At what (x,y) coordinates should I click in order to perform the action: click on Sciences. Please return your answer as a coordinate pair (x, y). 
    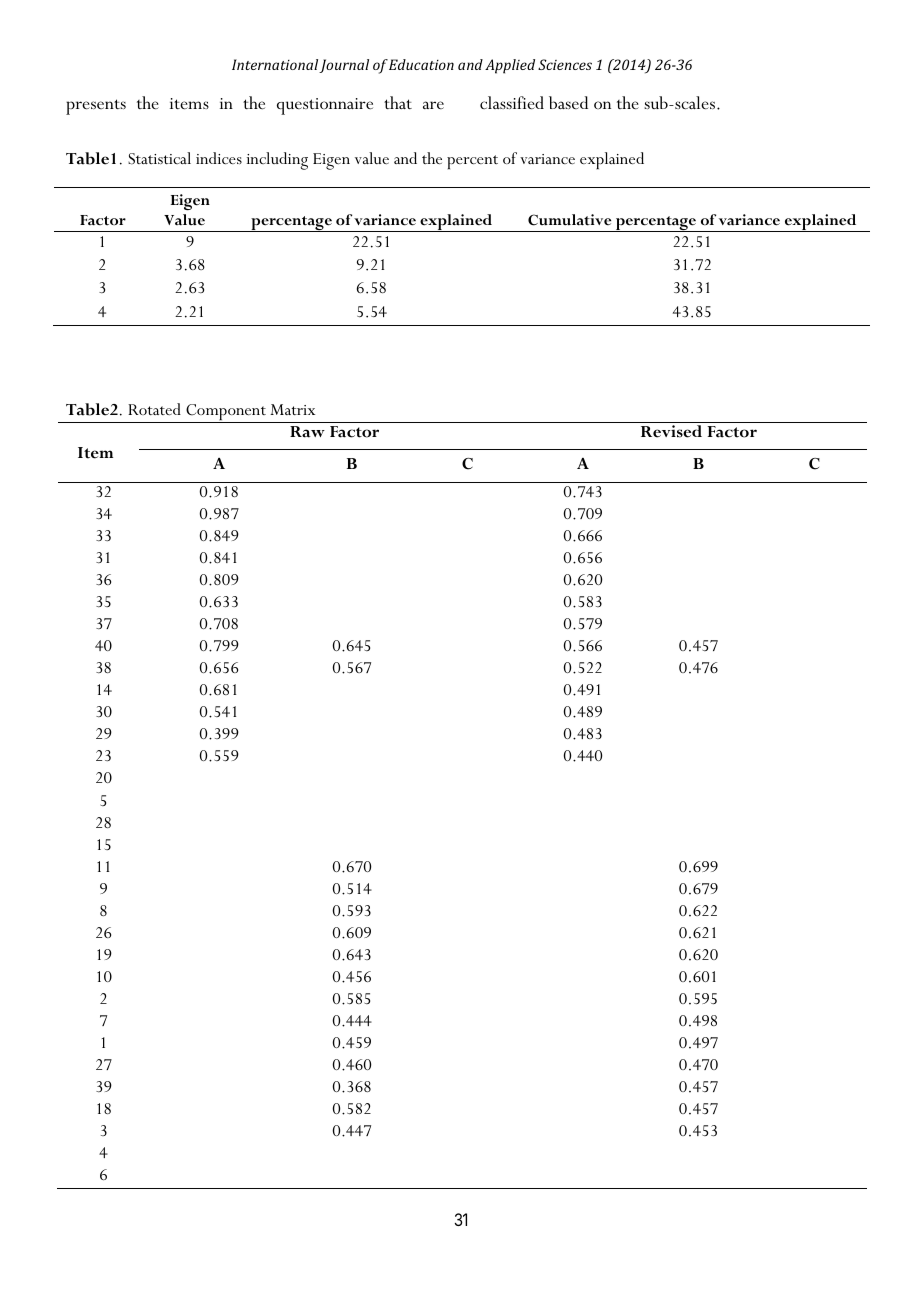
    Looking at the image, I should click on (565, 64).
